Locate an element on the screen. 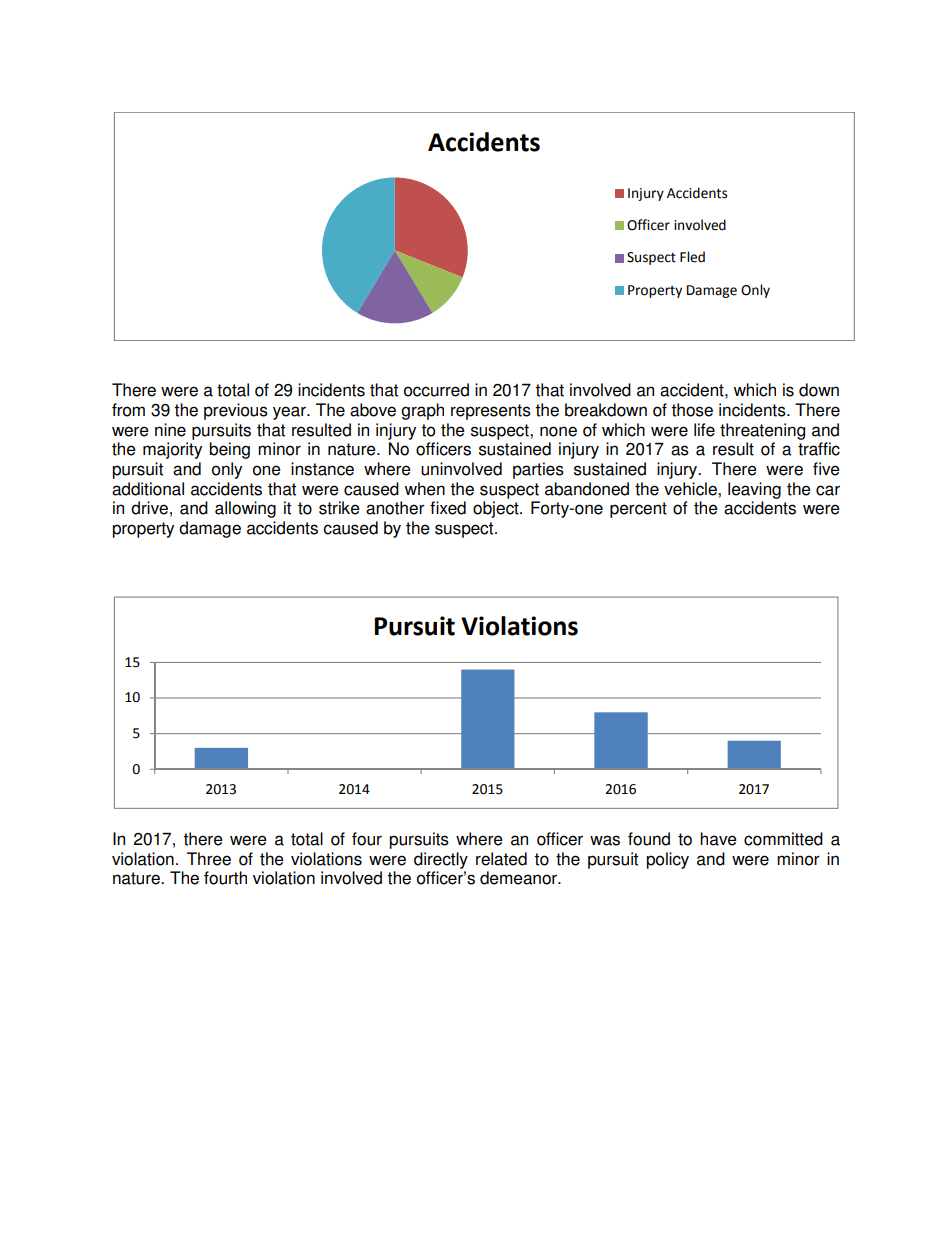 The height and width of the screenshot is (1233, 952). those is located at coordinates (692, 410).
